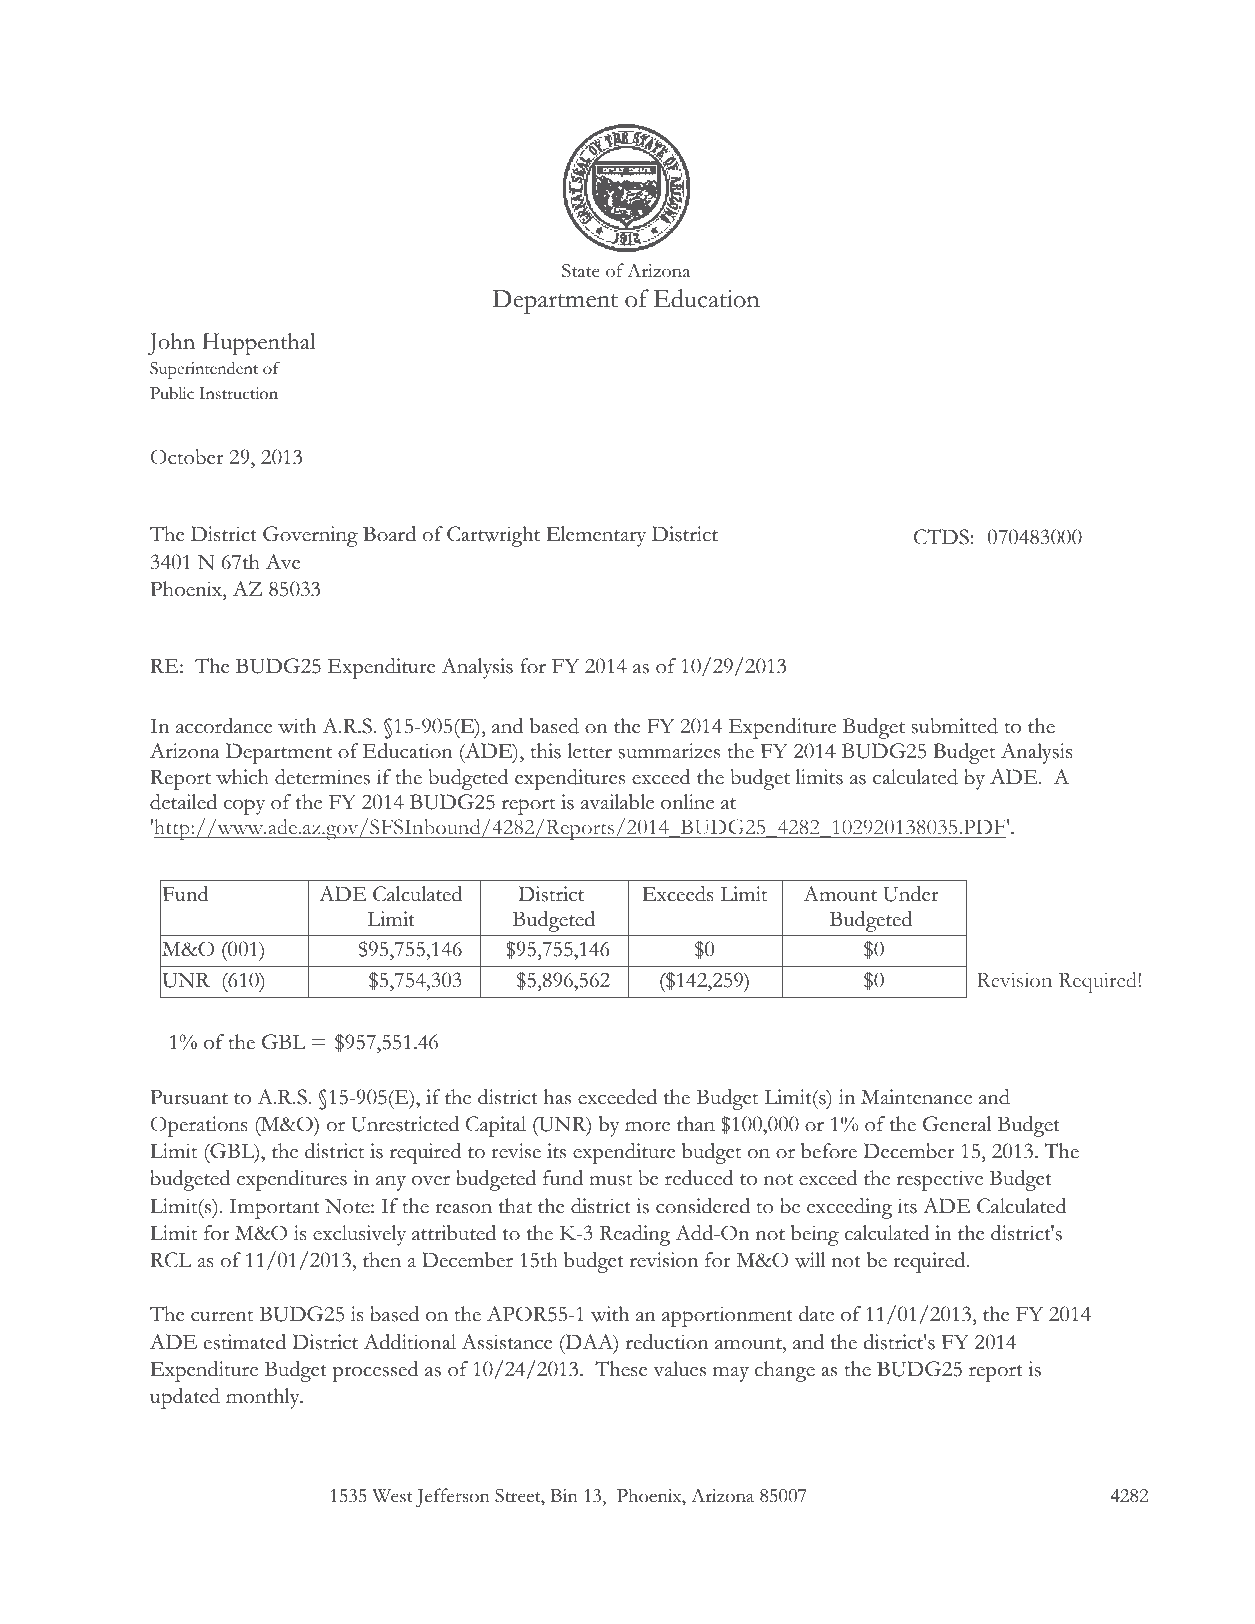 This screenshot has width=1255, height=1624. What do you see at coordinates (581, 271) in the screenshot?
I see `State` at bounding box center [581, 271].
